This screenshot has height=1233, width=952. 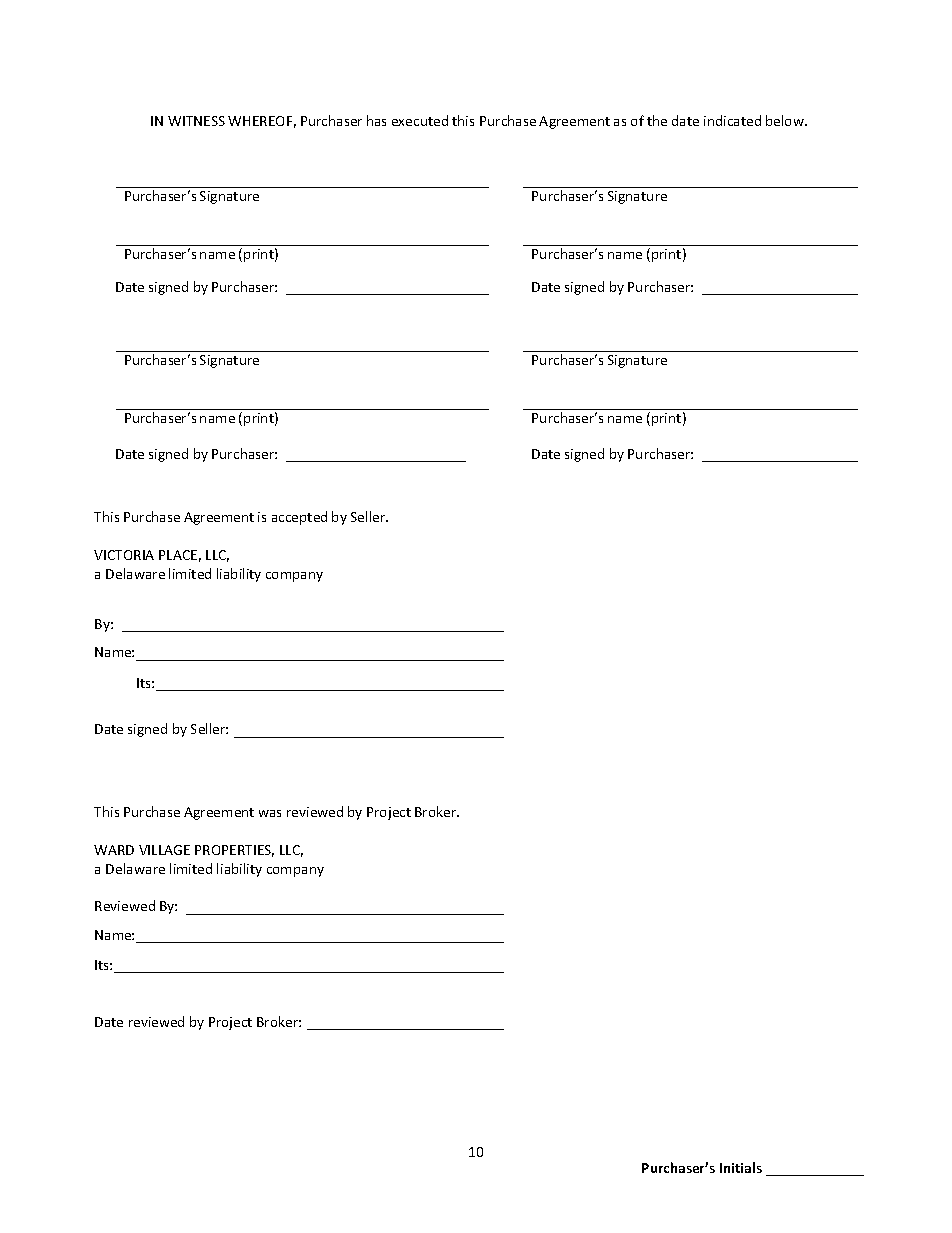 I want to click on was, so click(x=270, y=813).
